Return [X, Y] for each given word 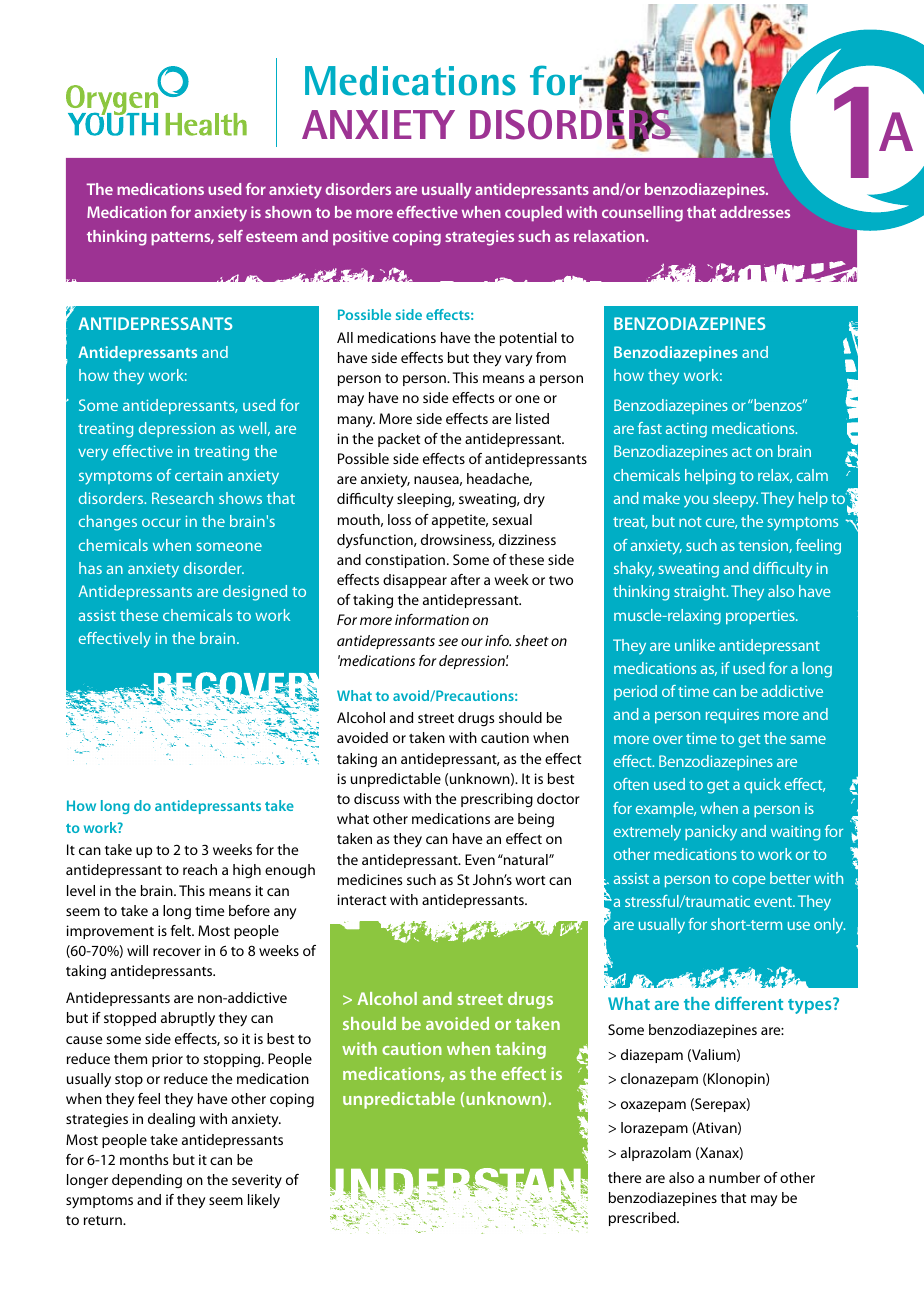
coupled [533, 214]
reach [200, 869]
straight [701, 593]
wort [530, 880]
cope [749, 881]
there [624, 1177]
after [465, 579]
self [230, 236]
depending [147, 1181]
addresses [755, 212]
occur [161, 522]
